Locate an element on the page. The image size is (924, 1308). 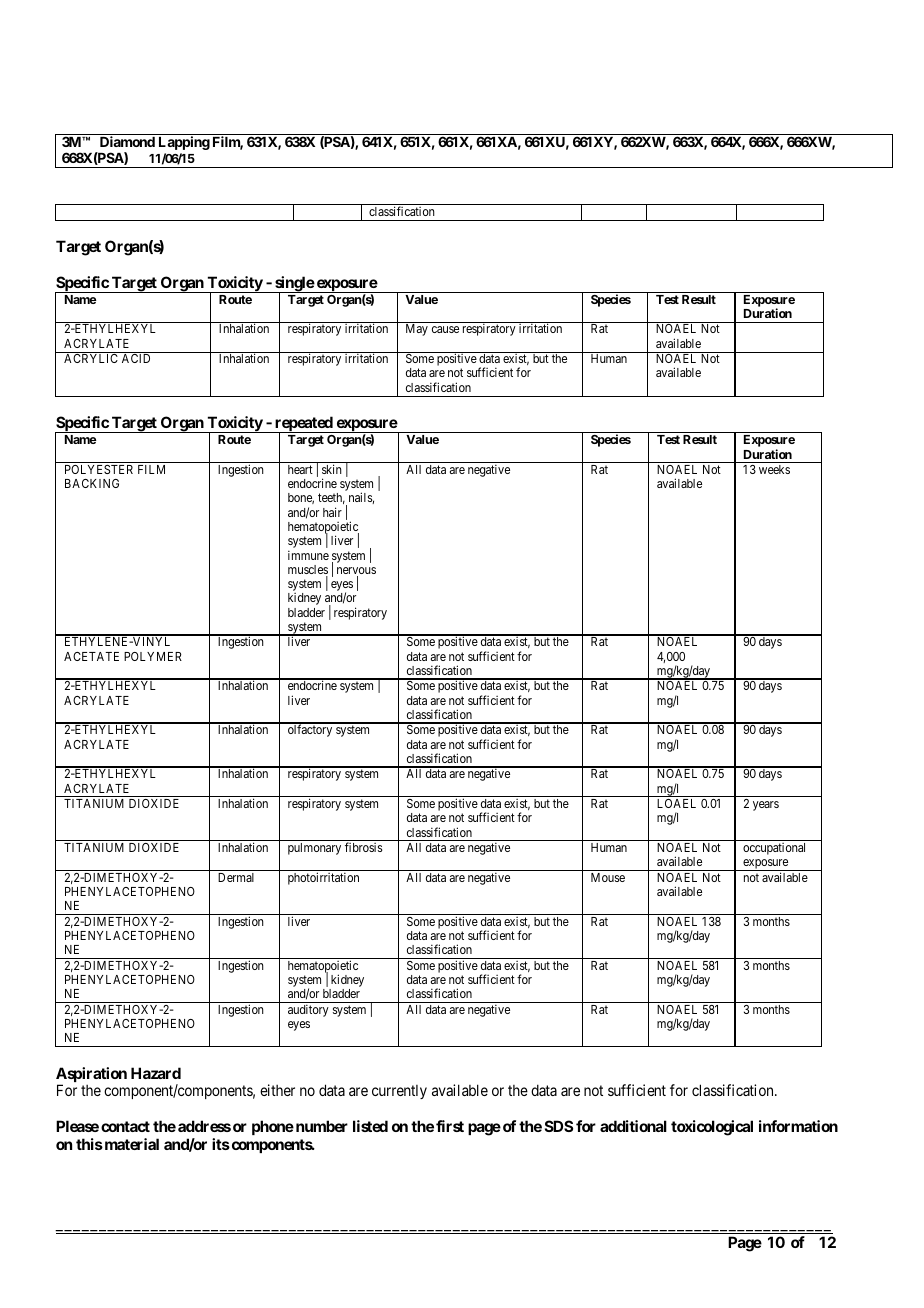
contact is located at coordinates (125, 1126).
